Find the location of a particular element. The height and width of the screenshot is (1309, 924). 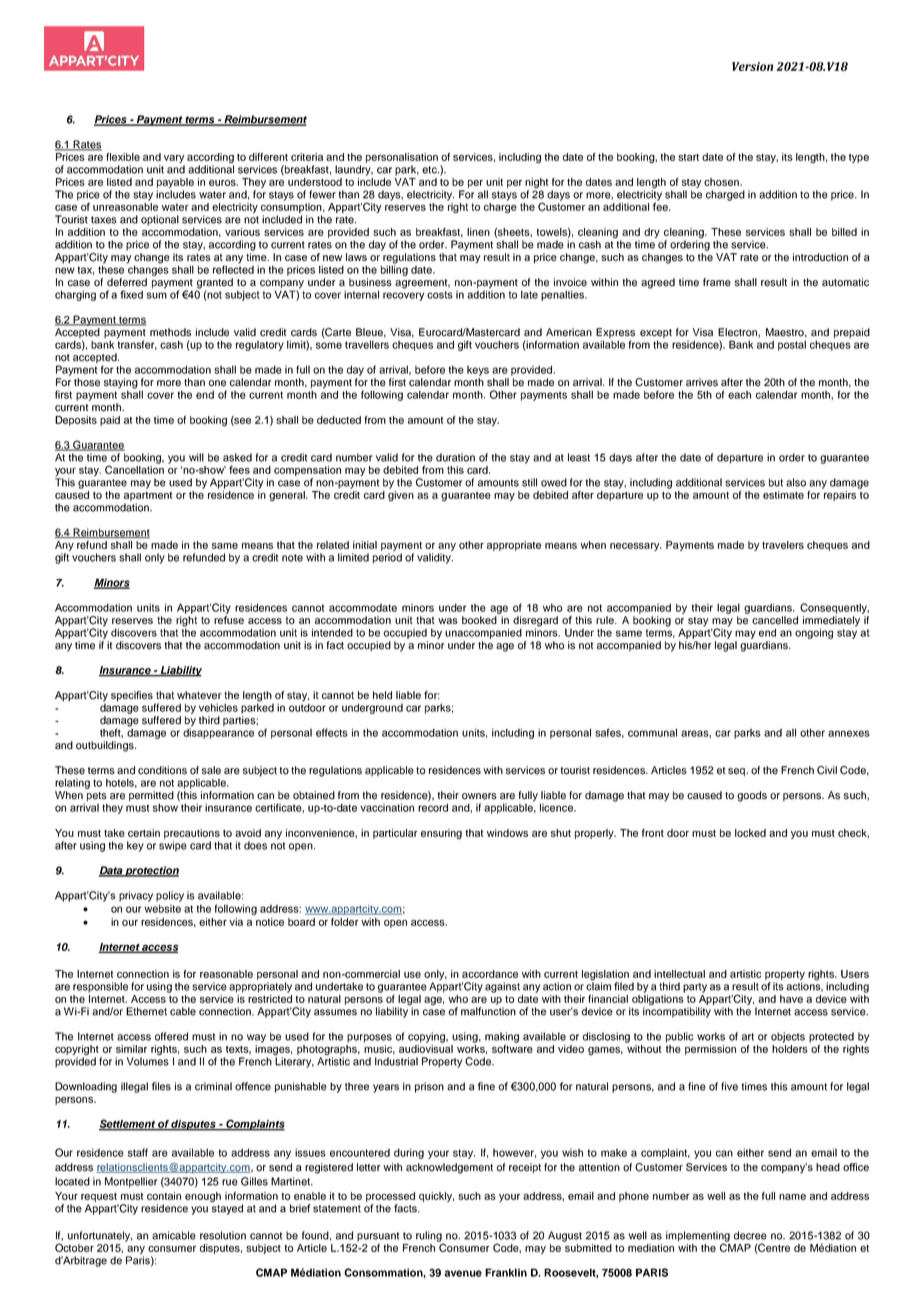

duration is located at coordinates (455, 457).
